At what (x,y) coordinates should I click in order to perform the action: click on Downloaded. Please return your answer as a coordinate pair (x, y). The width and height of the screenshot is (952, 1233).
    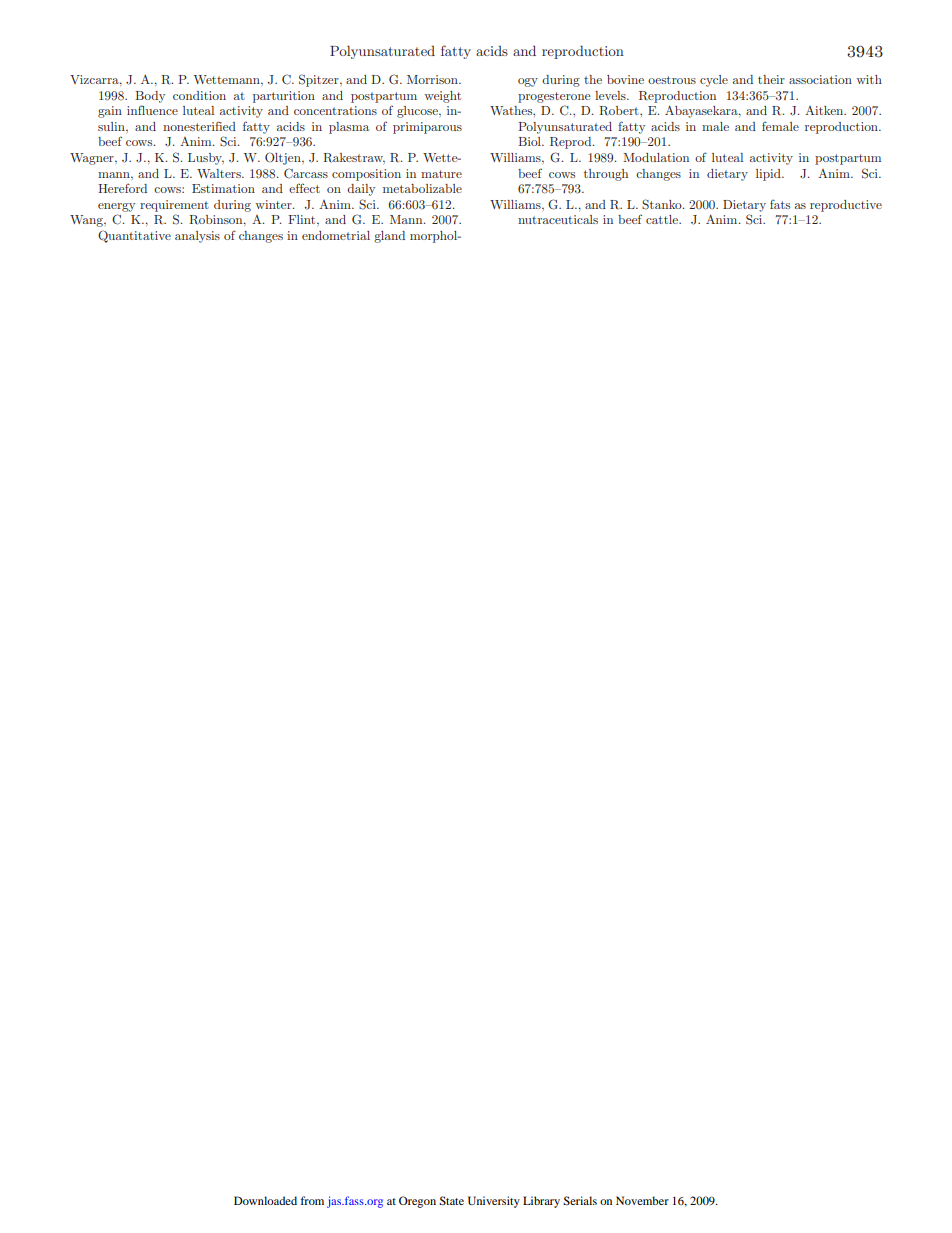
    Looking at the image, I should click on (265, 1200).
